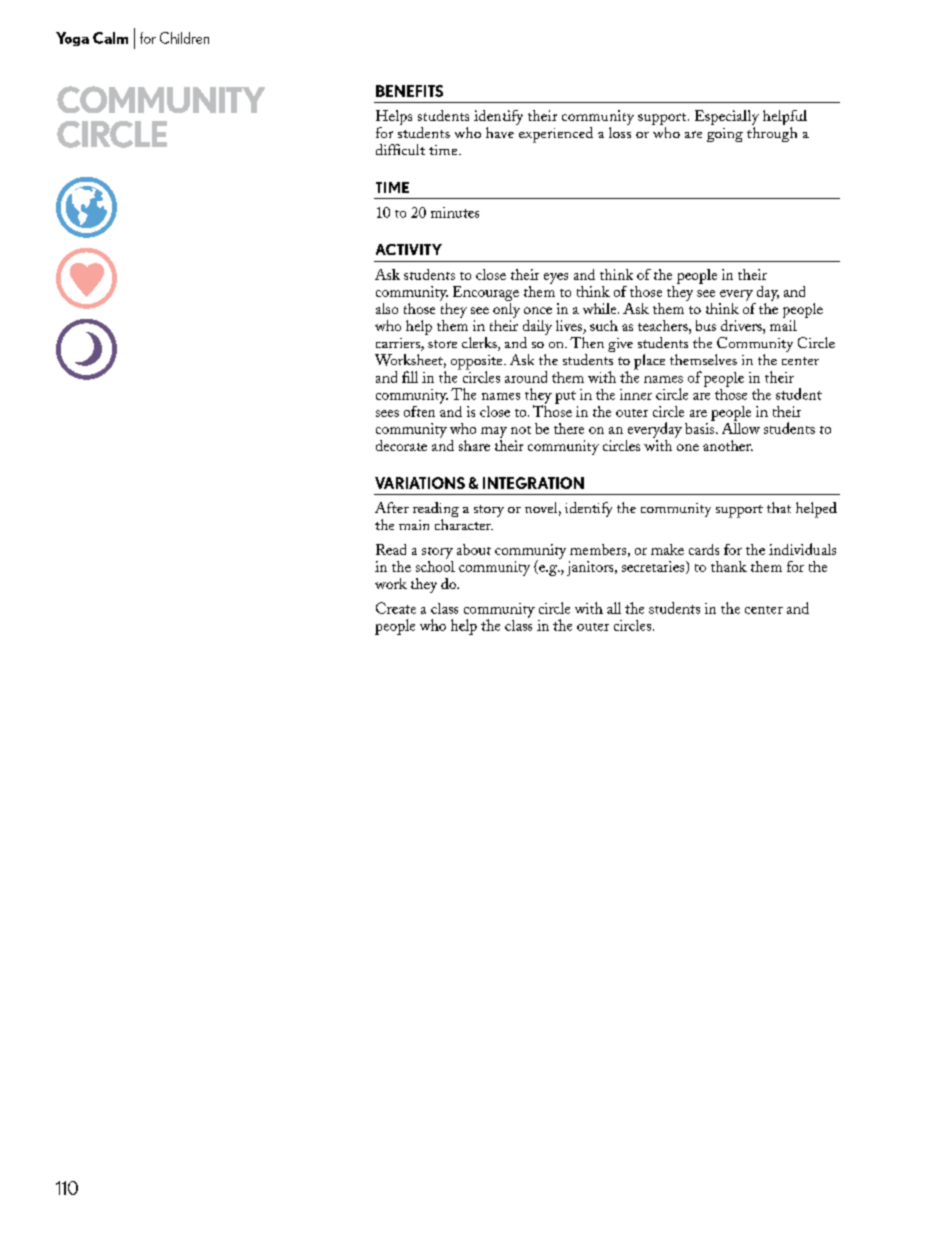 The image size is (952, 1233). What do you see at coordinates (556, 278) in the page?
I see `eyes` at bounding box center [556, 278].
